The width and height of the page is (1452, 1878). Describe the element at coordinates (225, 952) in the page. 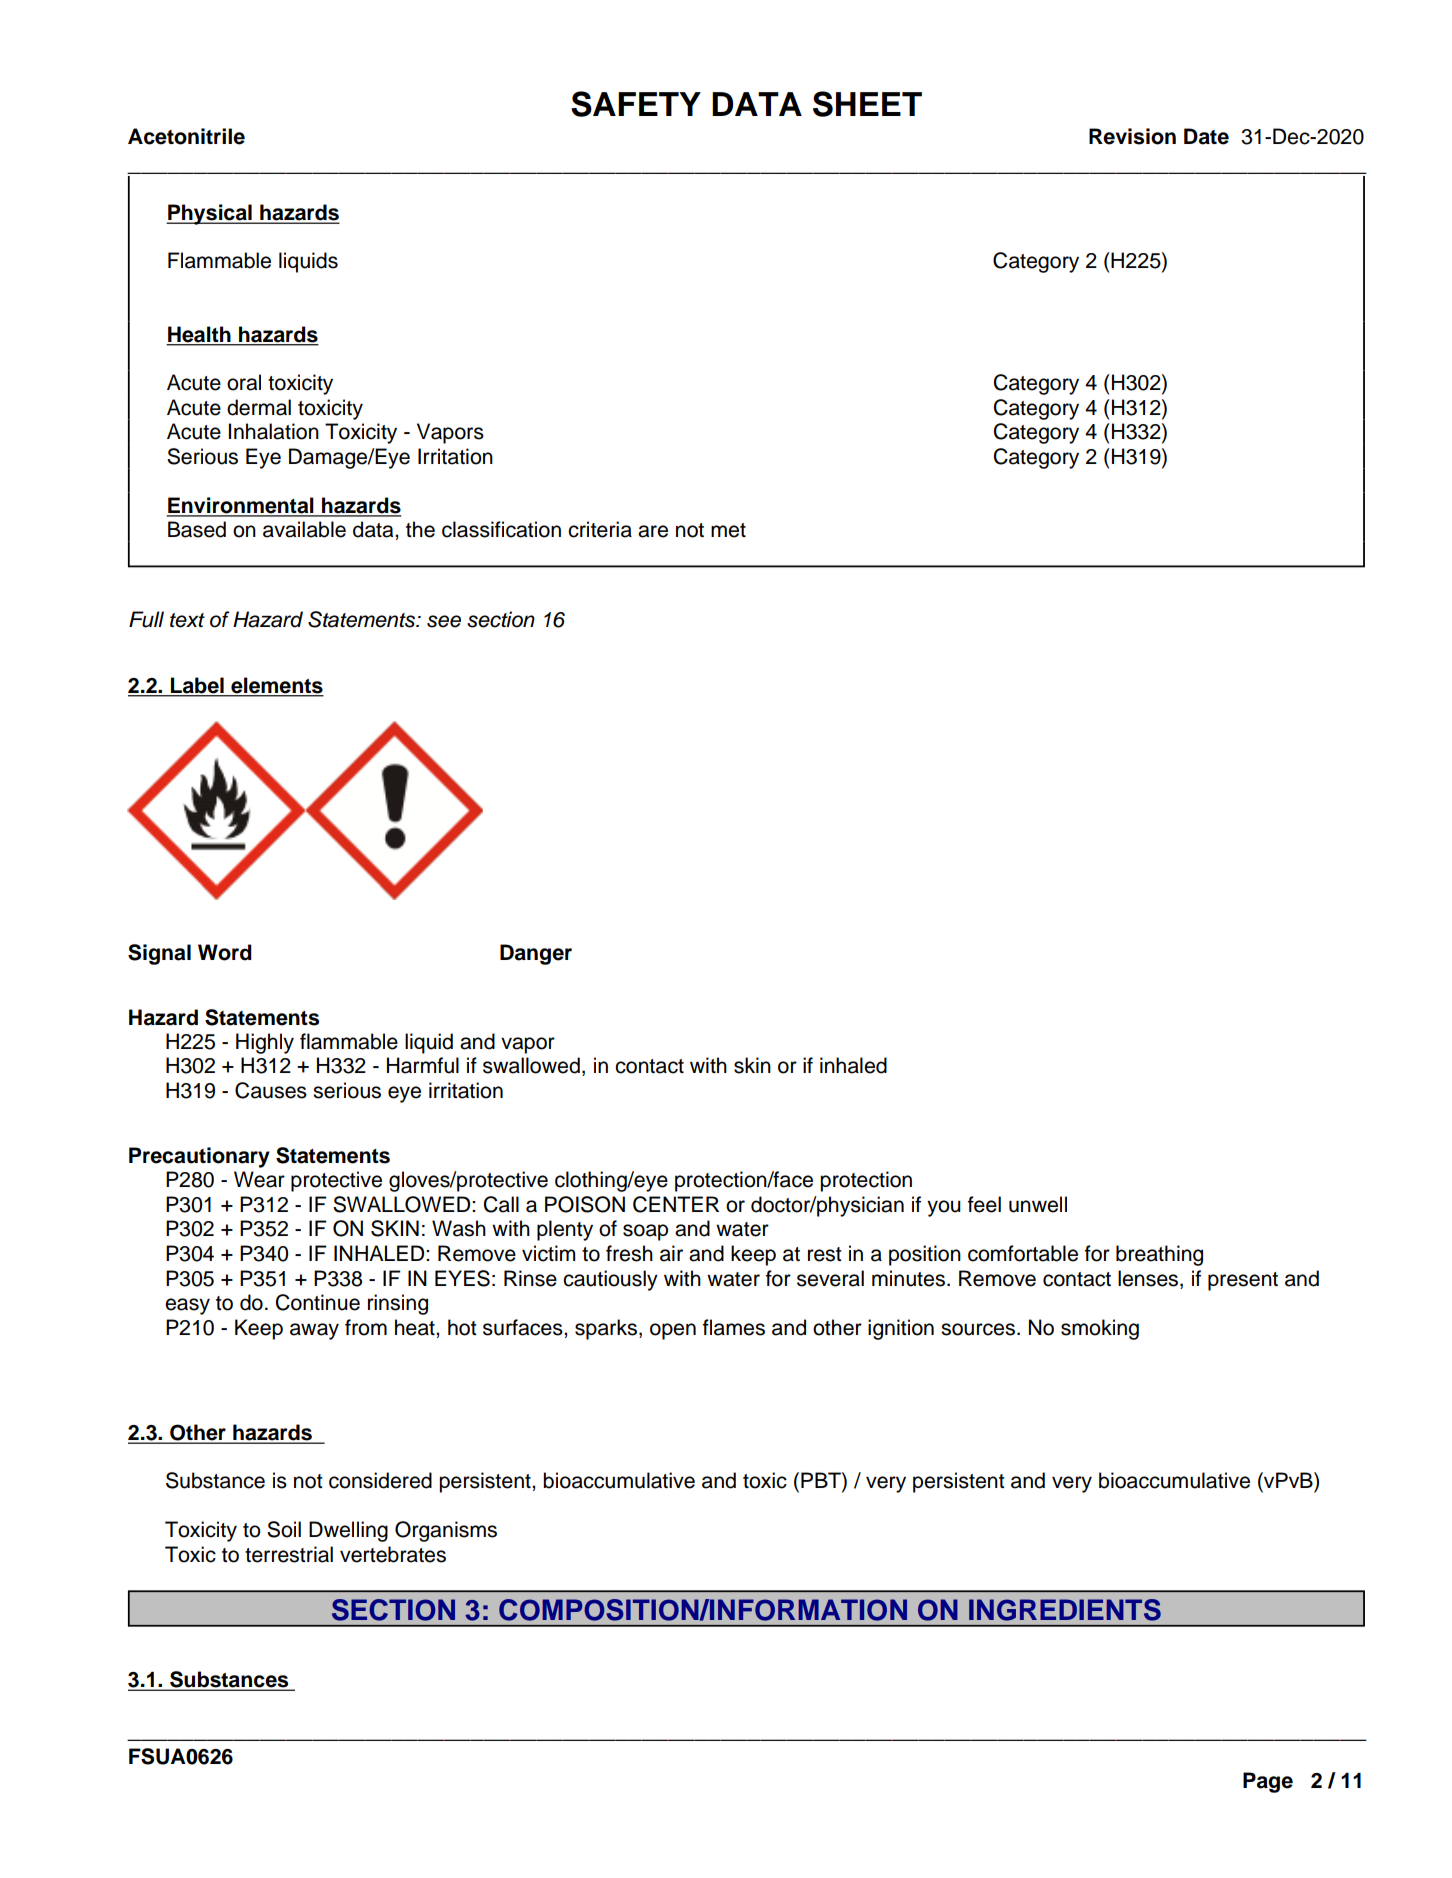

I see `Word` at that location.
